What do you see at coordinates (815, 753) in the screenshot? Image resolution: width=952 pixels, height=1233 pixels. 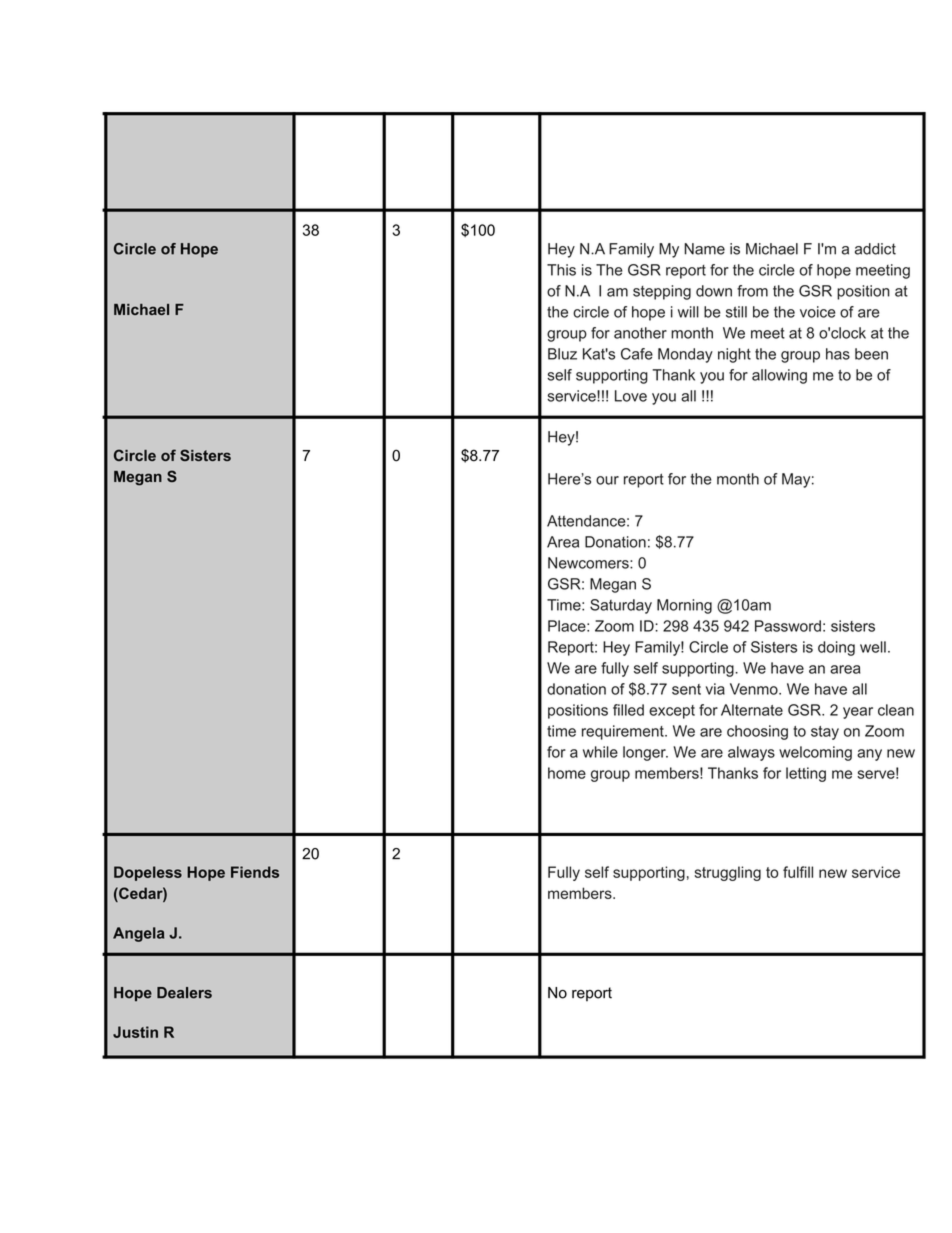 I see `welcoming` at bounding box center [815, 753].
